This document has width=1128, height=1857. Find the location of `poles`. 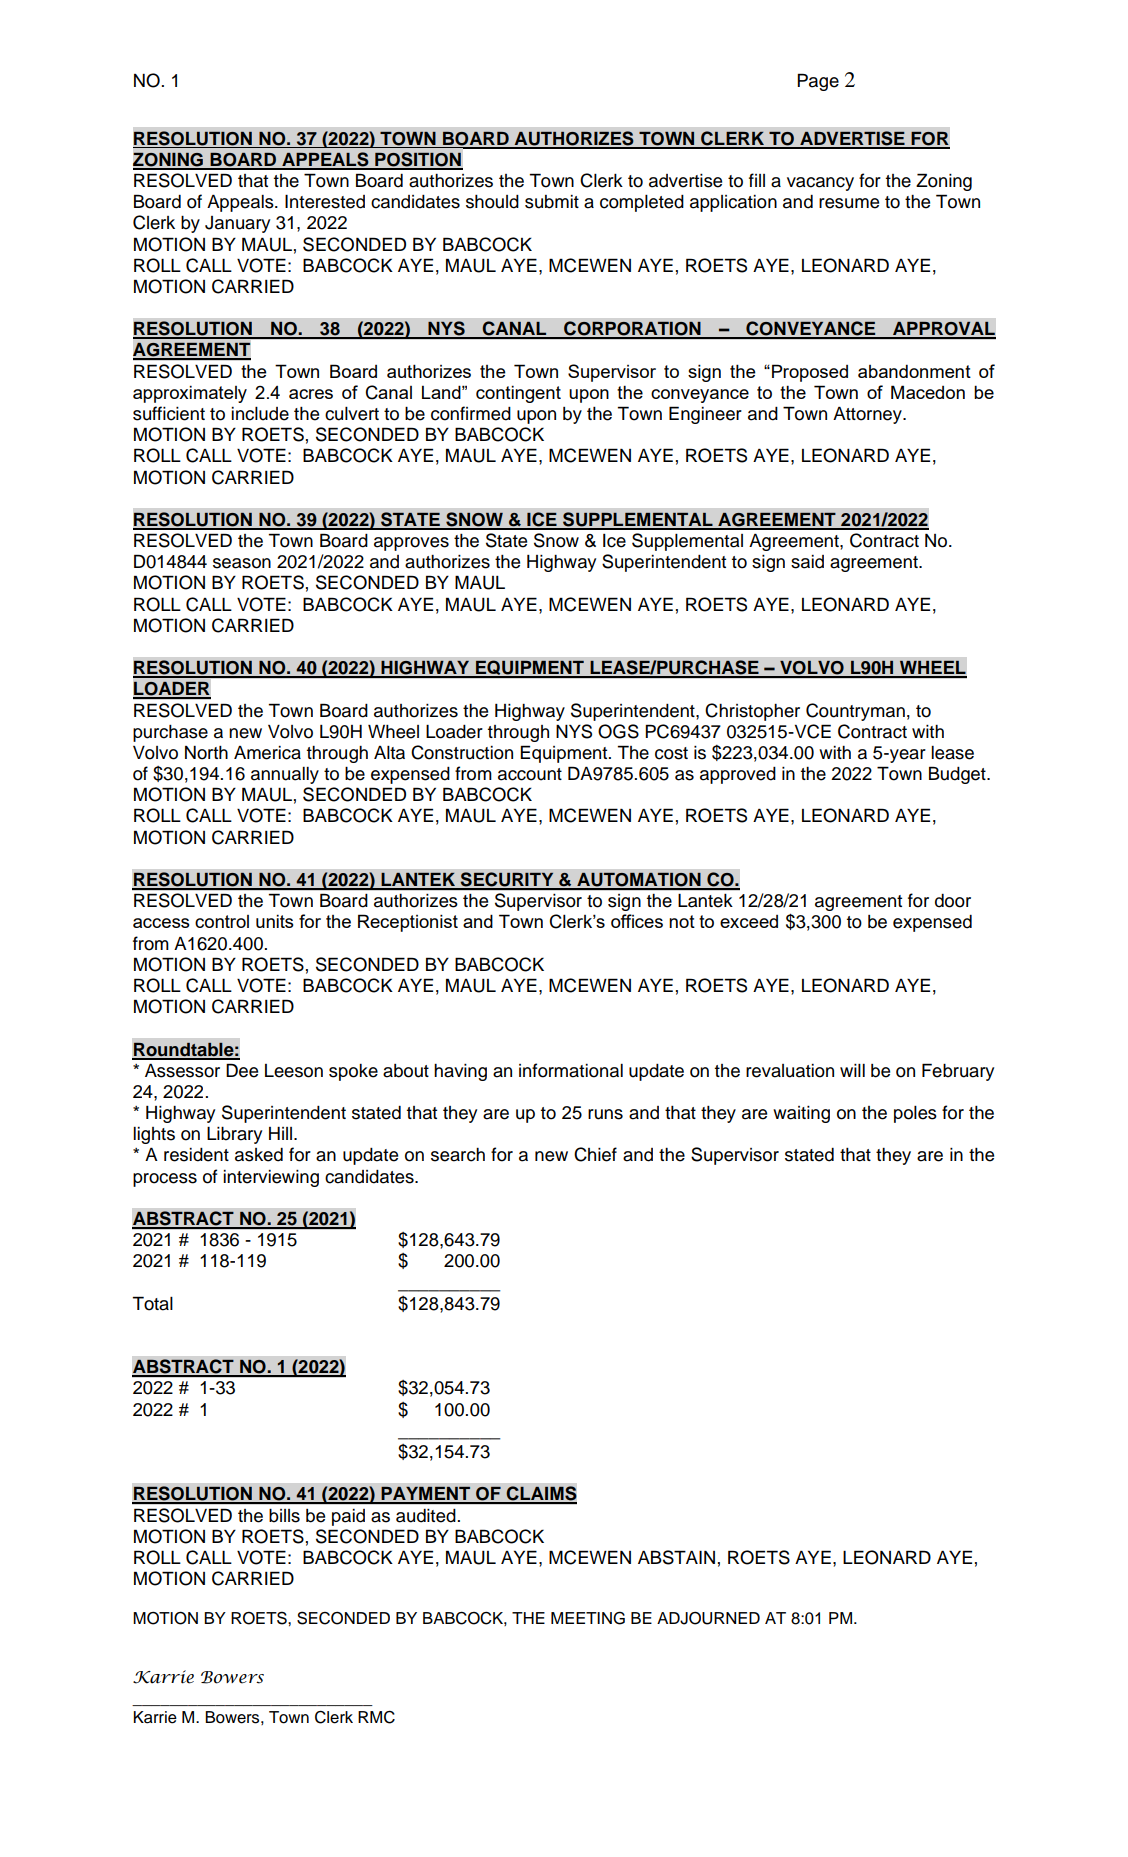

poles is located at coordinates (915, 1114).
